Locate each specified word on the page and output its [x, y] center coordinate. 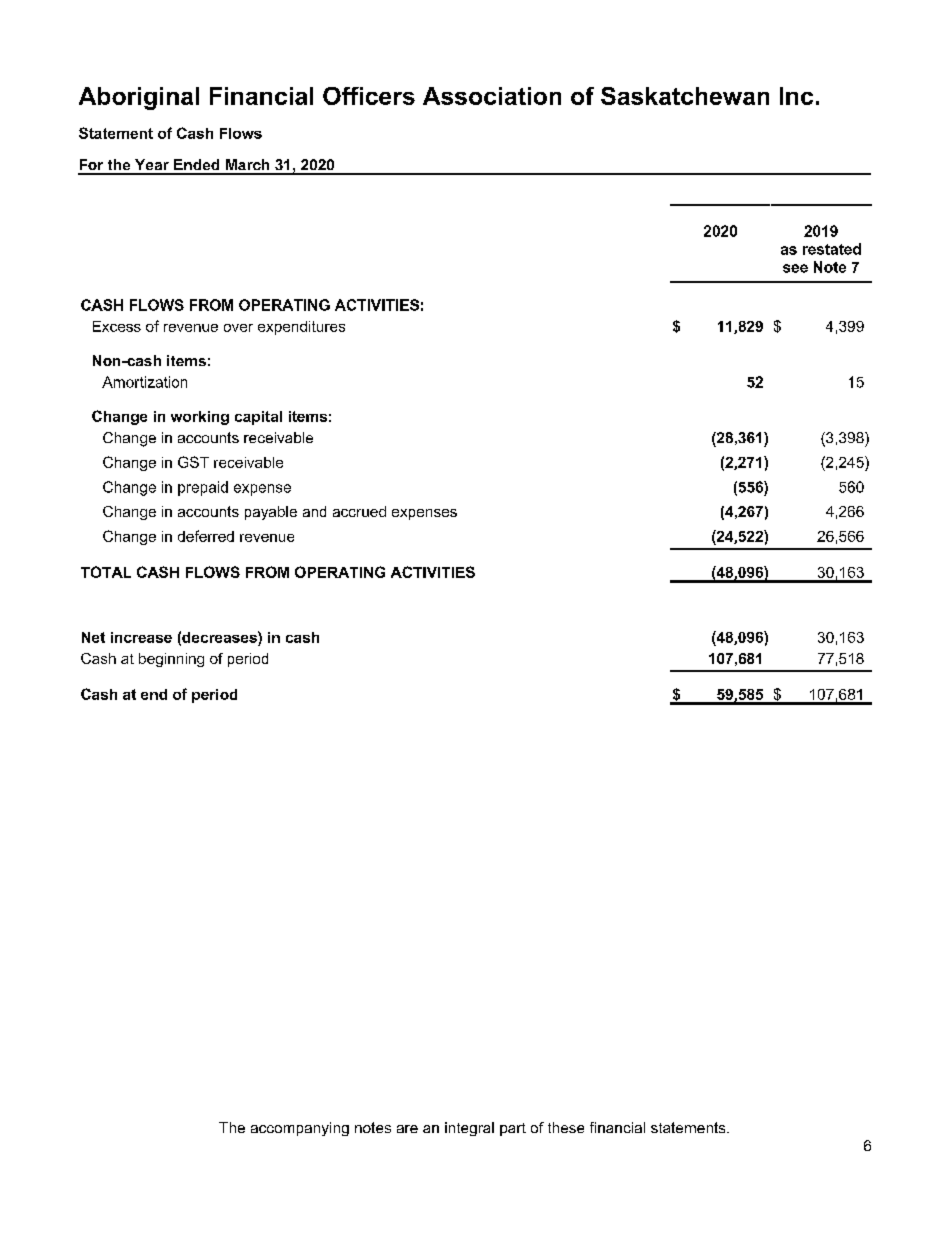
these [566, 1127]
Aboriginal [139, 98]
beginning [171, 660]
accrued [359, 511]
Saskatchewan [685, 96]
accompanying [300, 1129]
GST [193, 462]
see [795, 268]
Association [492, 96]
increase [141, 637]
